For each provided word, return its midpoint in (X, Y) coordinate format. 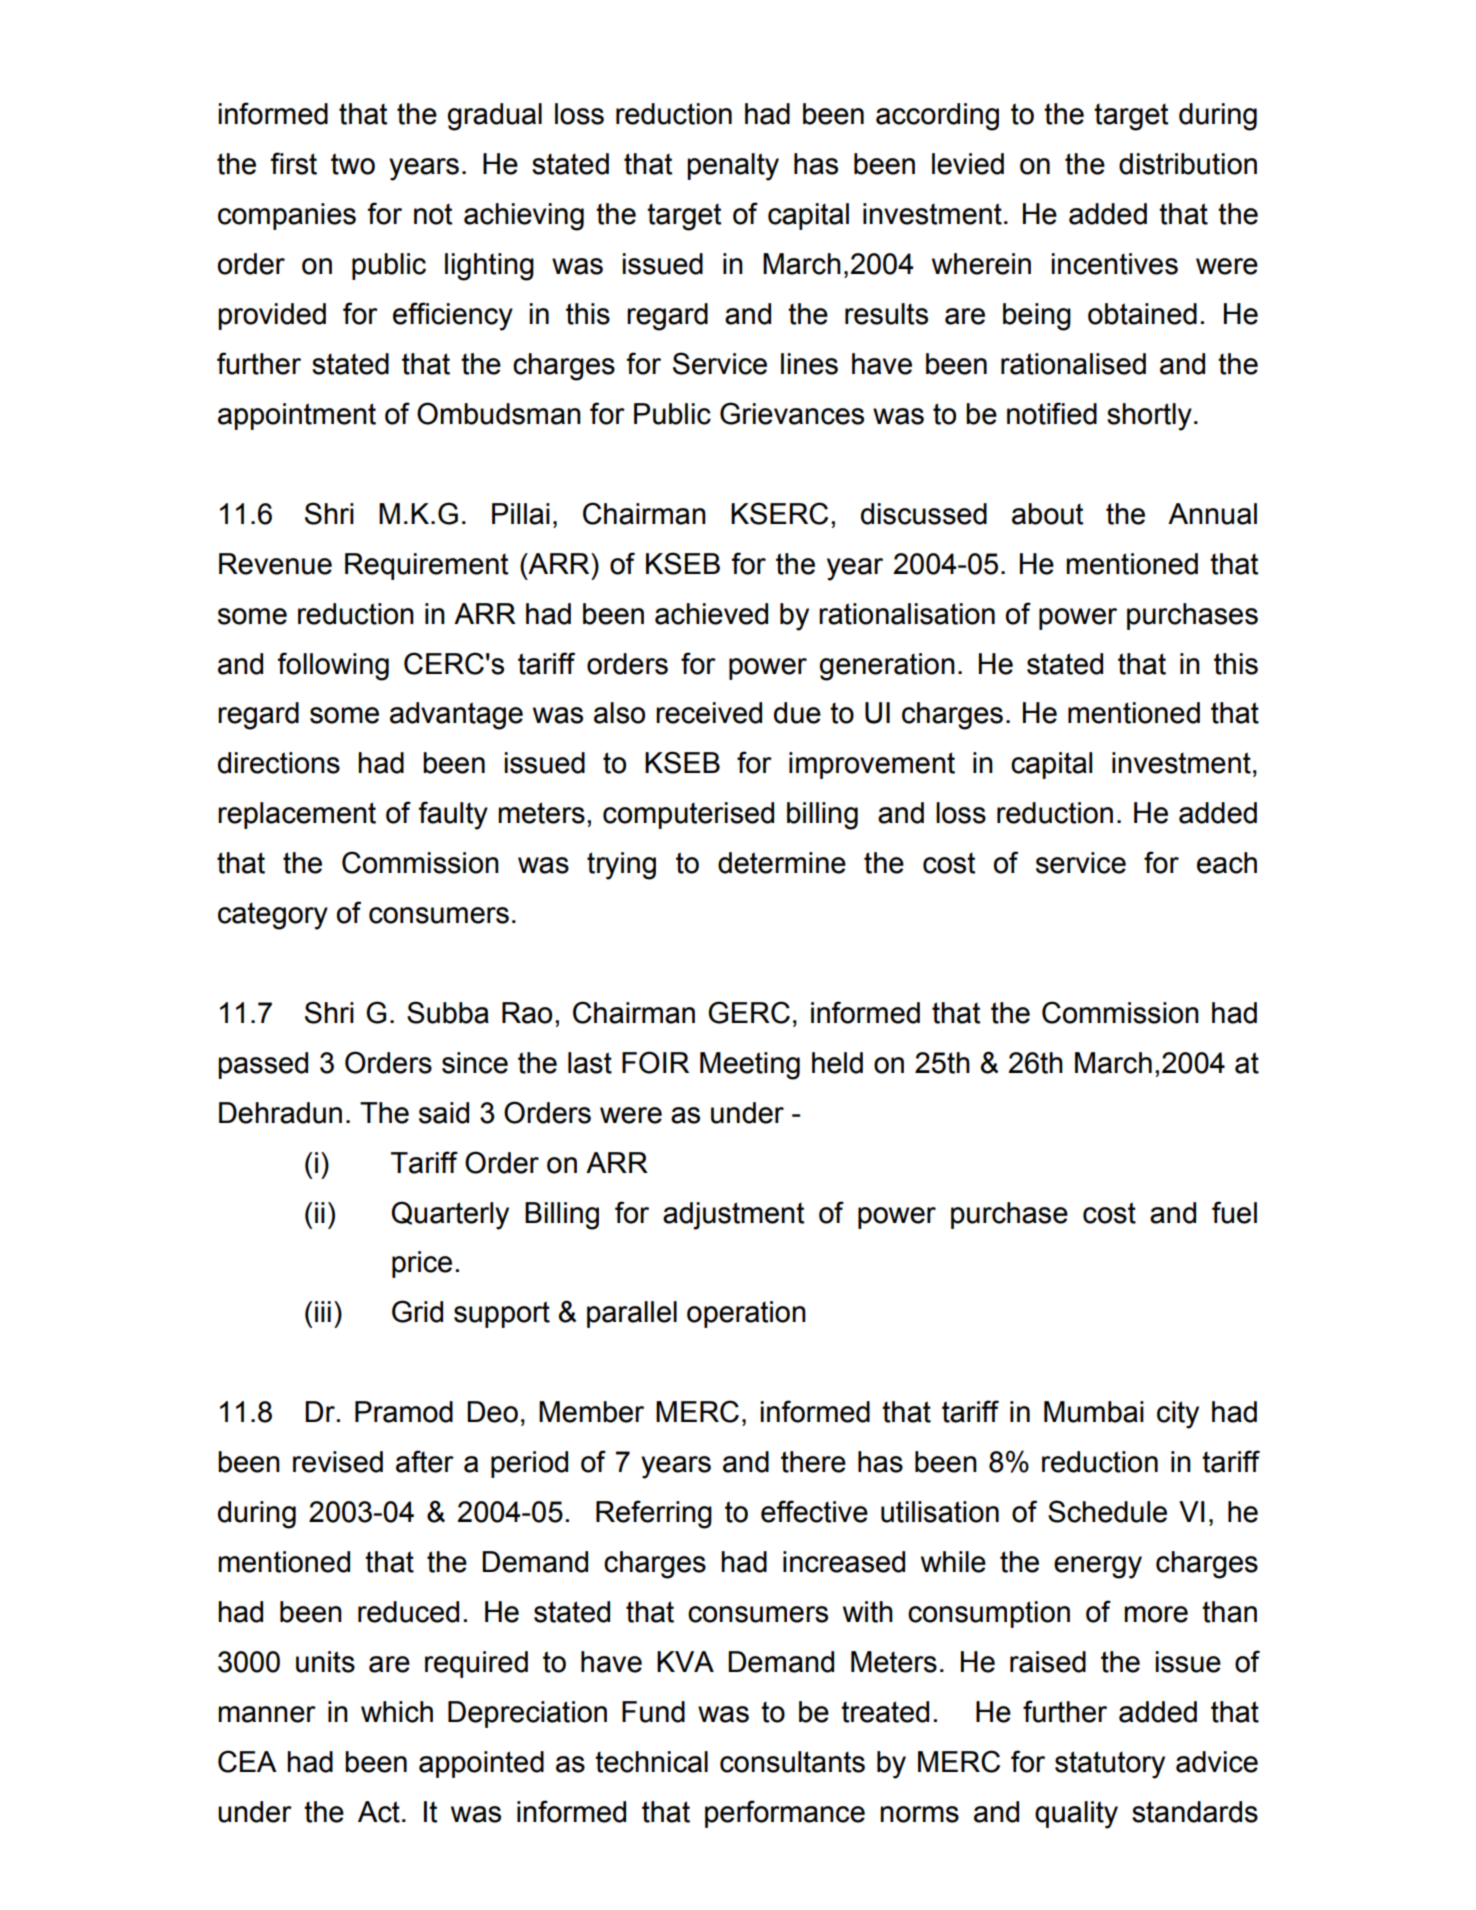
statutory (1110, 1765)
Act (379, 1812)
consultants (792, 1762)
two (353, 164)
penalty (733, 167)
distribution (1188, 164)
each (1227, 863)
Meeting (750, 1066)
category (273, 916)
